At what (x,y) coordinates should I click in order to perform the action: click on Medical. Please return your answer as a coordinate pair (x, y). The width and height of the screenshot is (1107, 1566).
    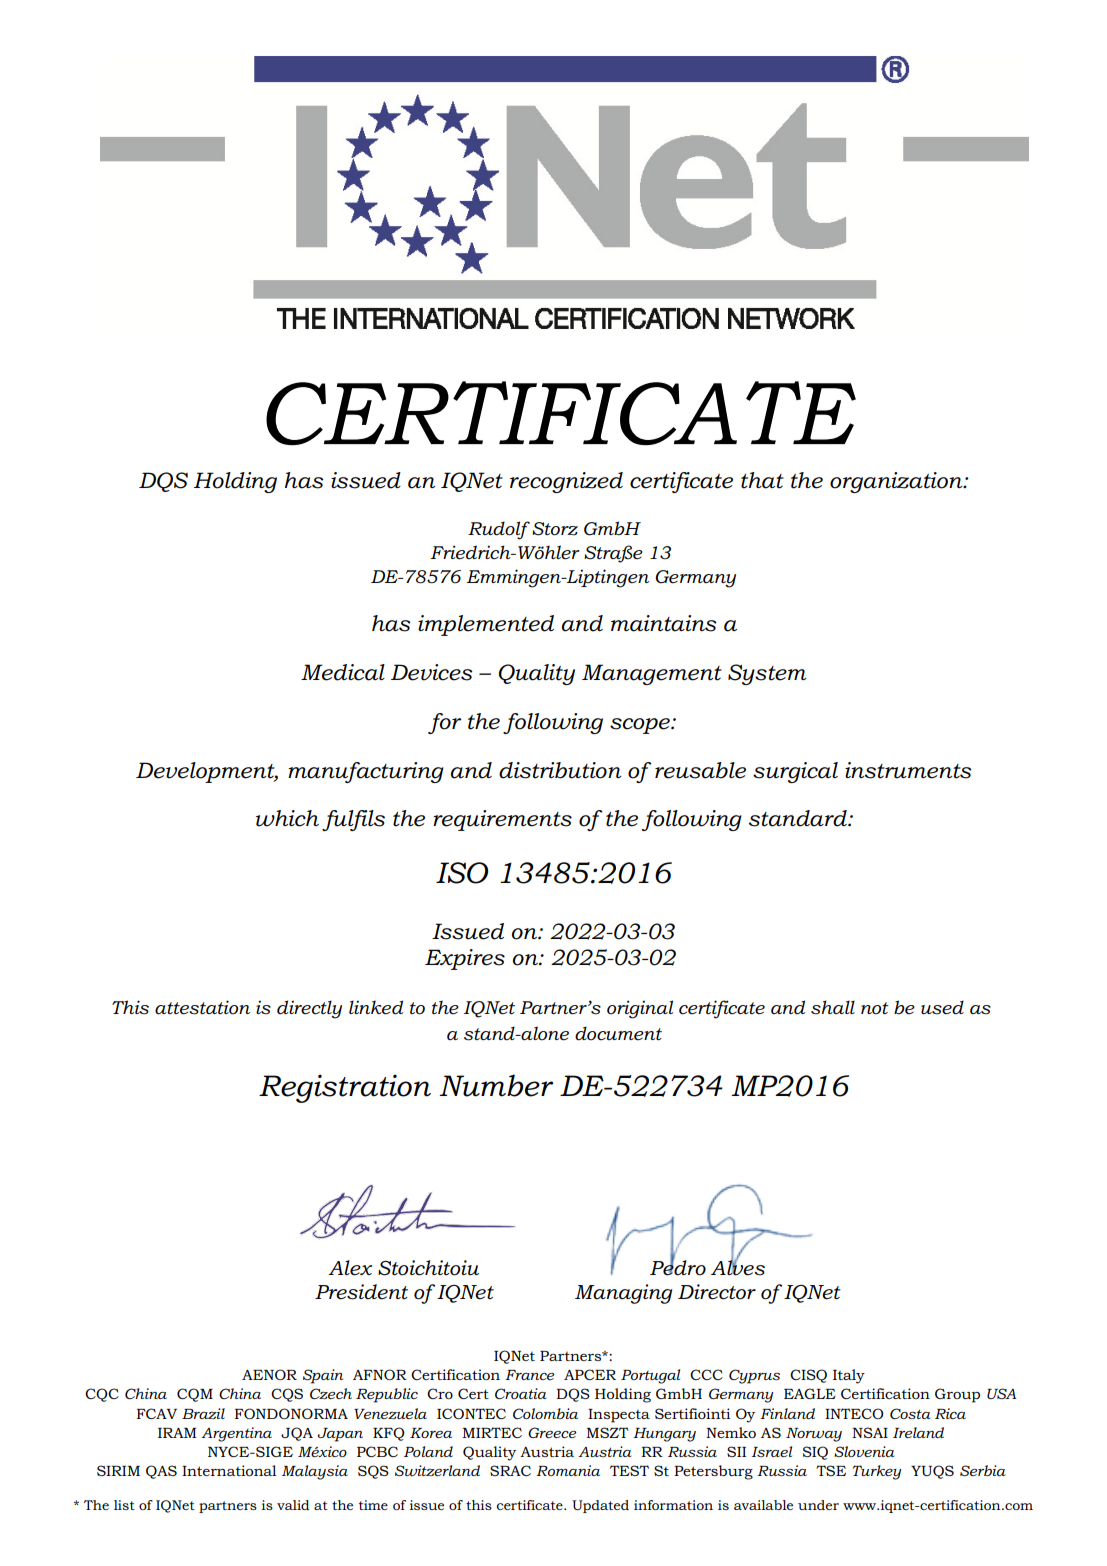
    Looking at the image, I should click on (343, 672).
